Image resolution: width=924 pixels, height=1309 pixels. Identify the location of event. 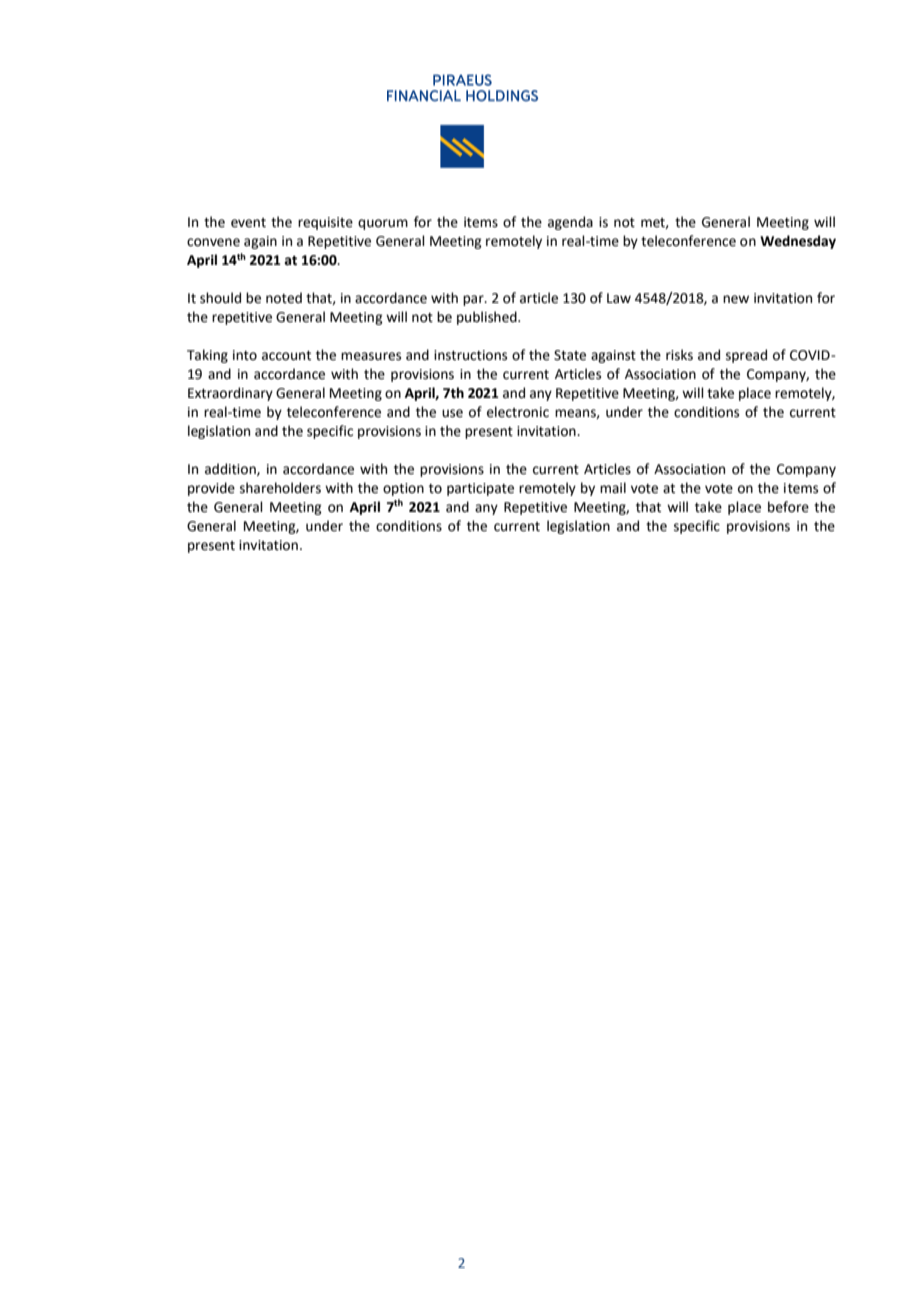
(248, 223).
